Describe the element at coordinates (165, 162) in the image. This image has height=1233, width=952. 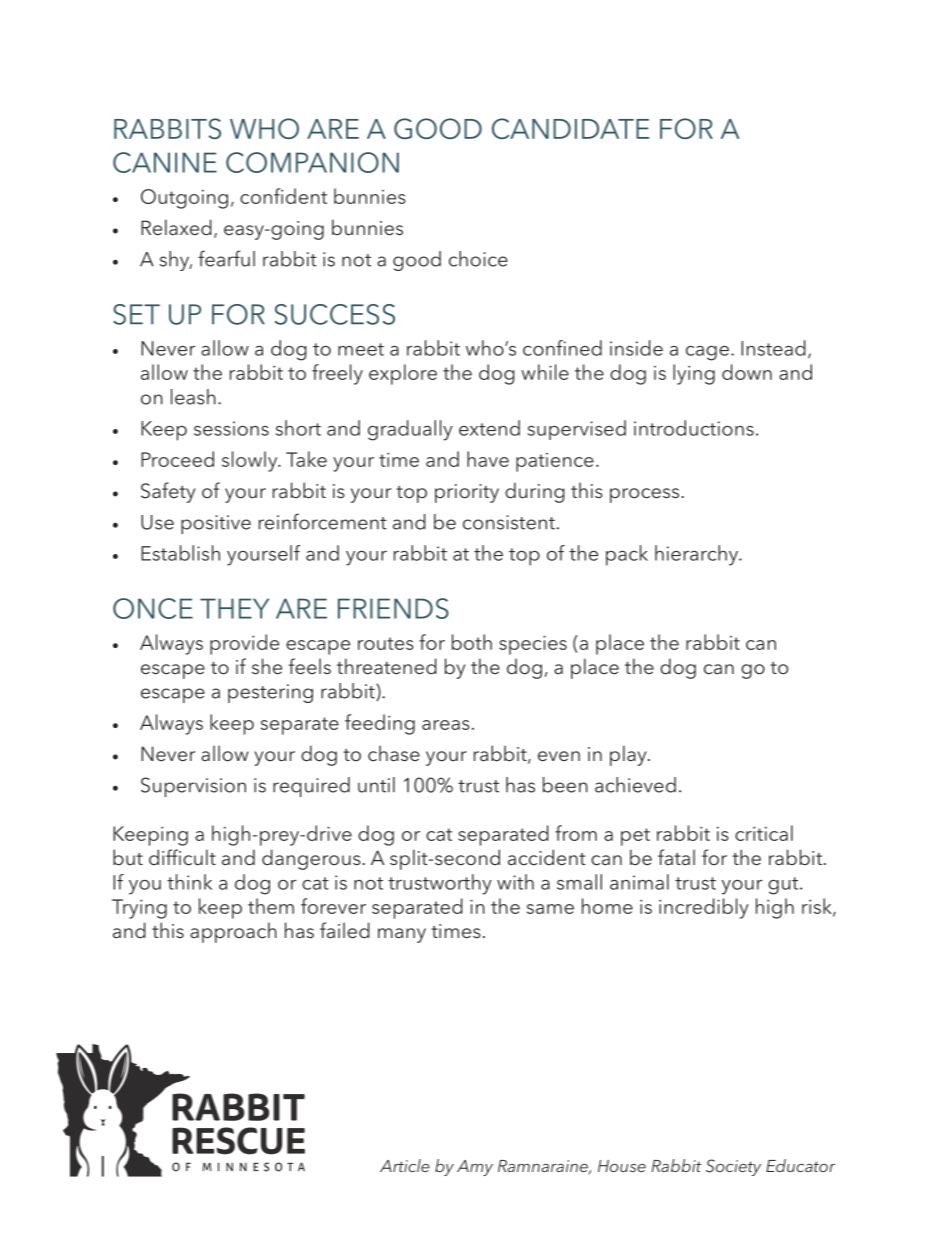
I see `CANINE` at that location.
